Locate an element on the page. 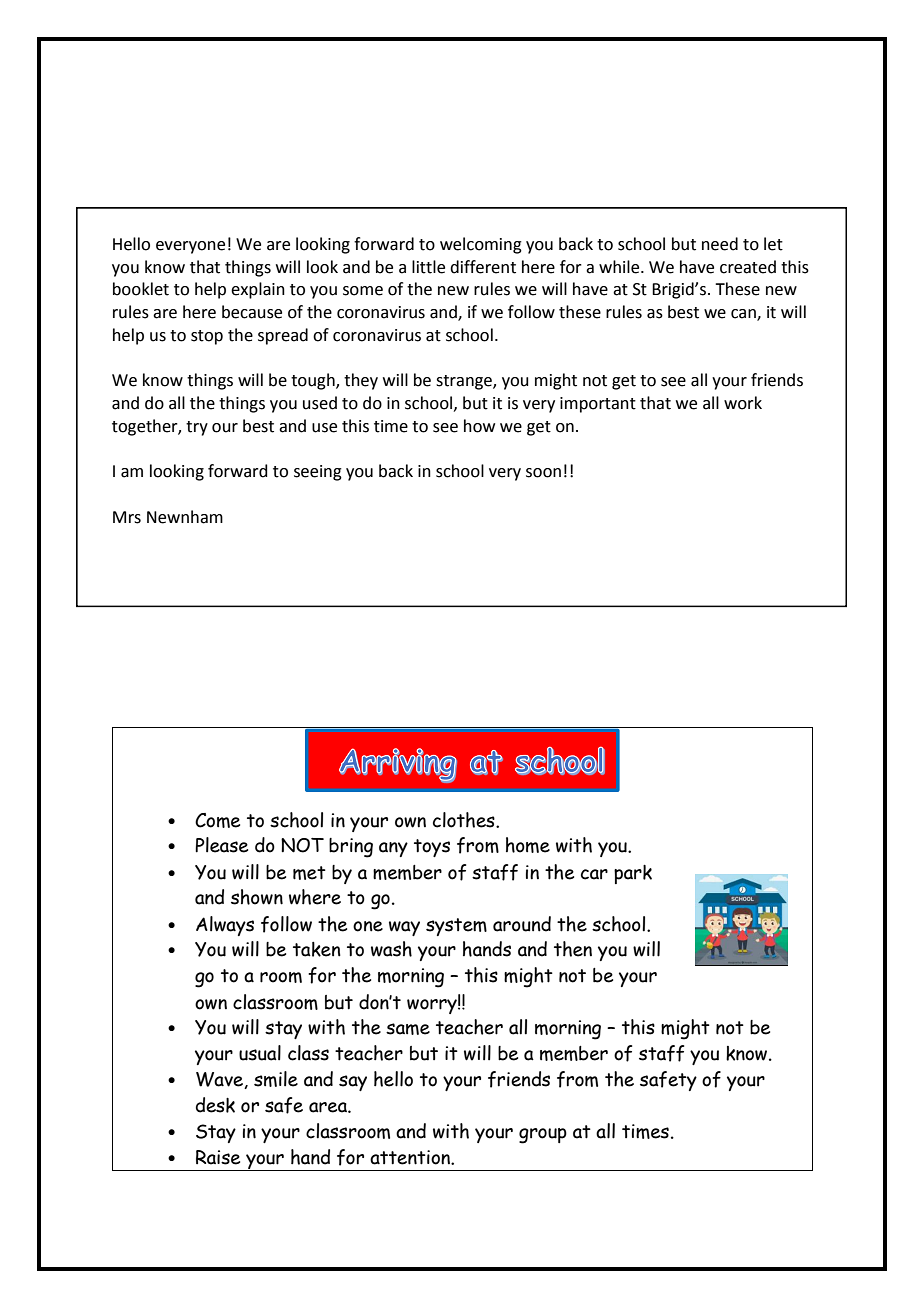 This document has height=1308, width=924. clothes is located at coordinates (465, 820).
